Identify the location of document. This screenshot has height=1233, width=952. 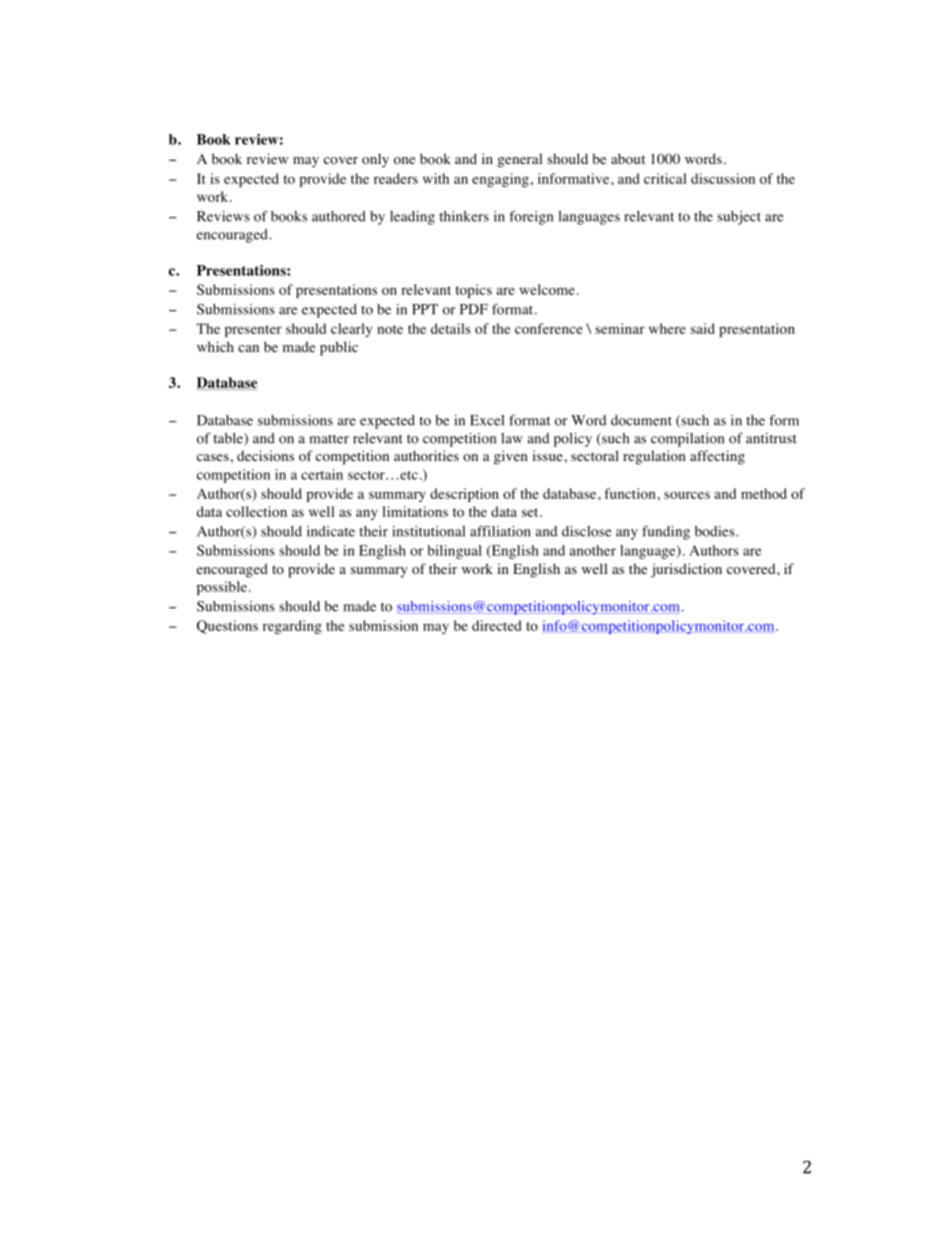
(641, 420).
